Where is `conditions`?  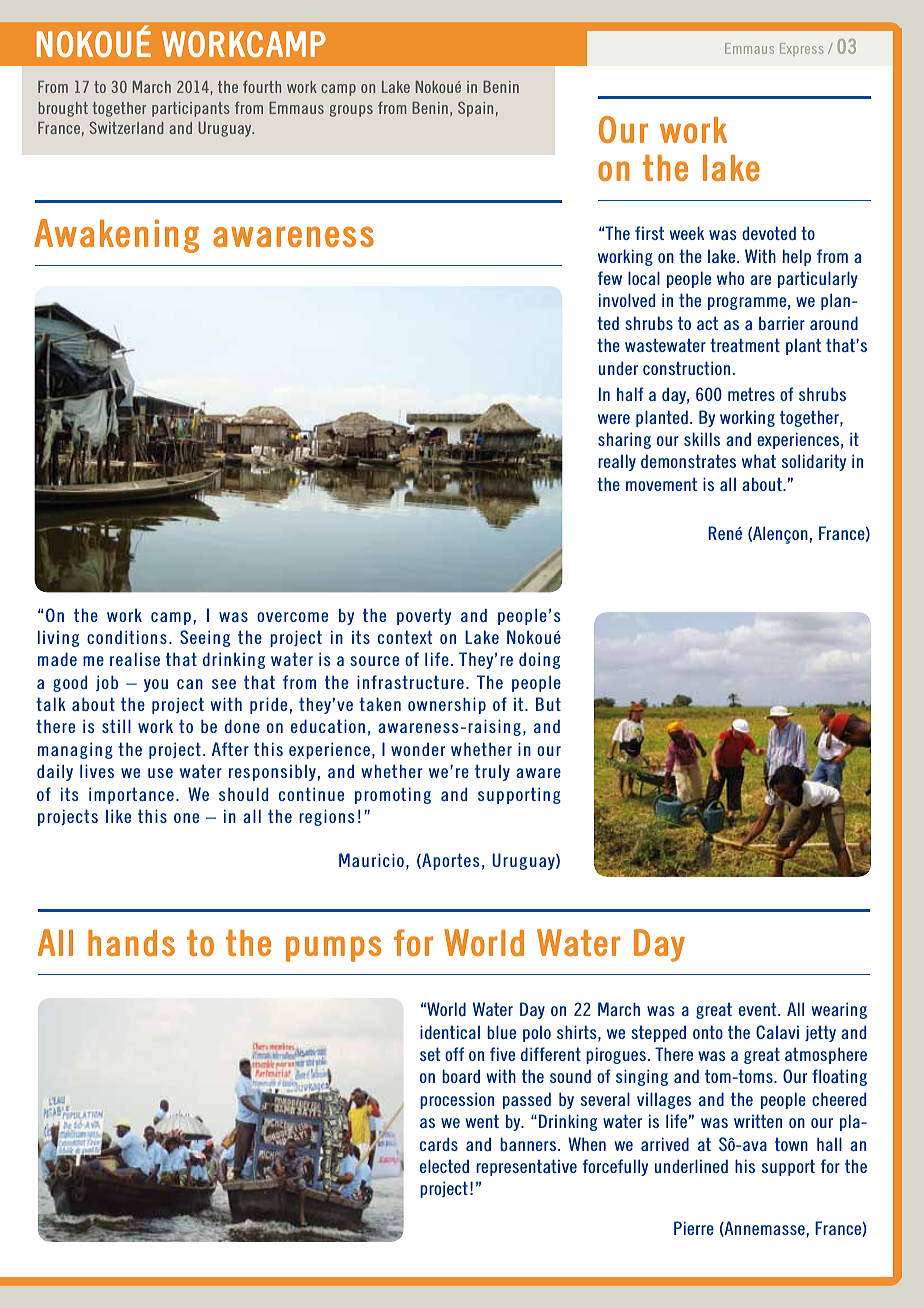 conditions is located at coordinates (127, 637).
